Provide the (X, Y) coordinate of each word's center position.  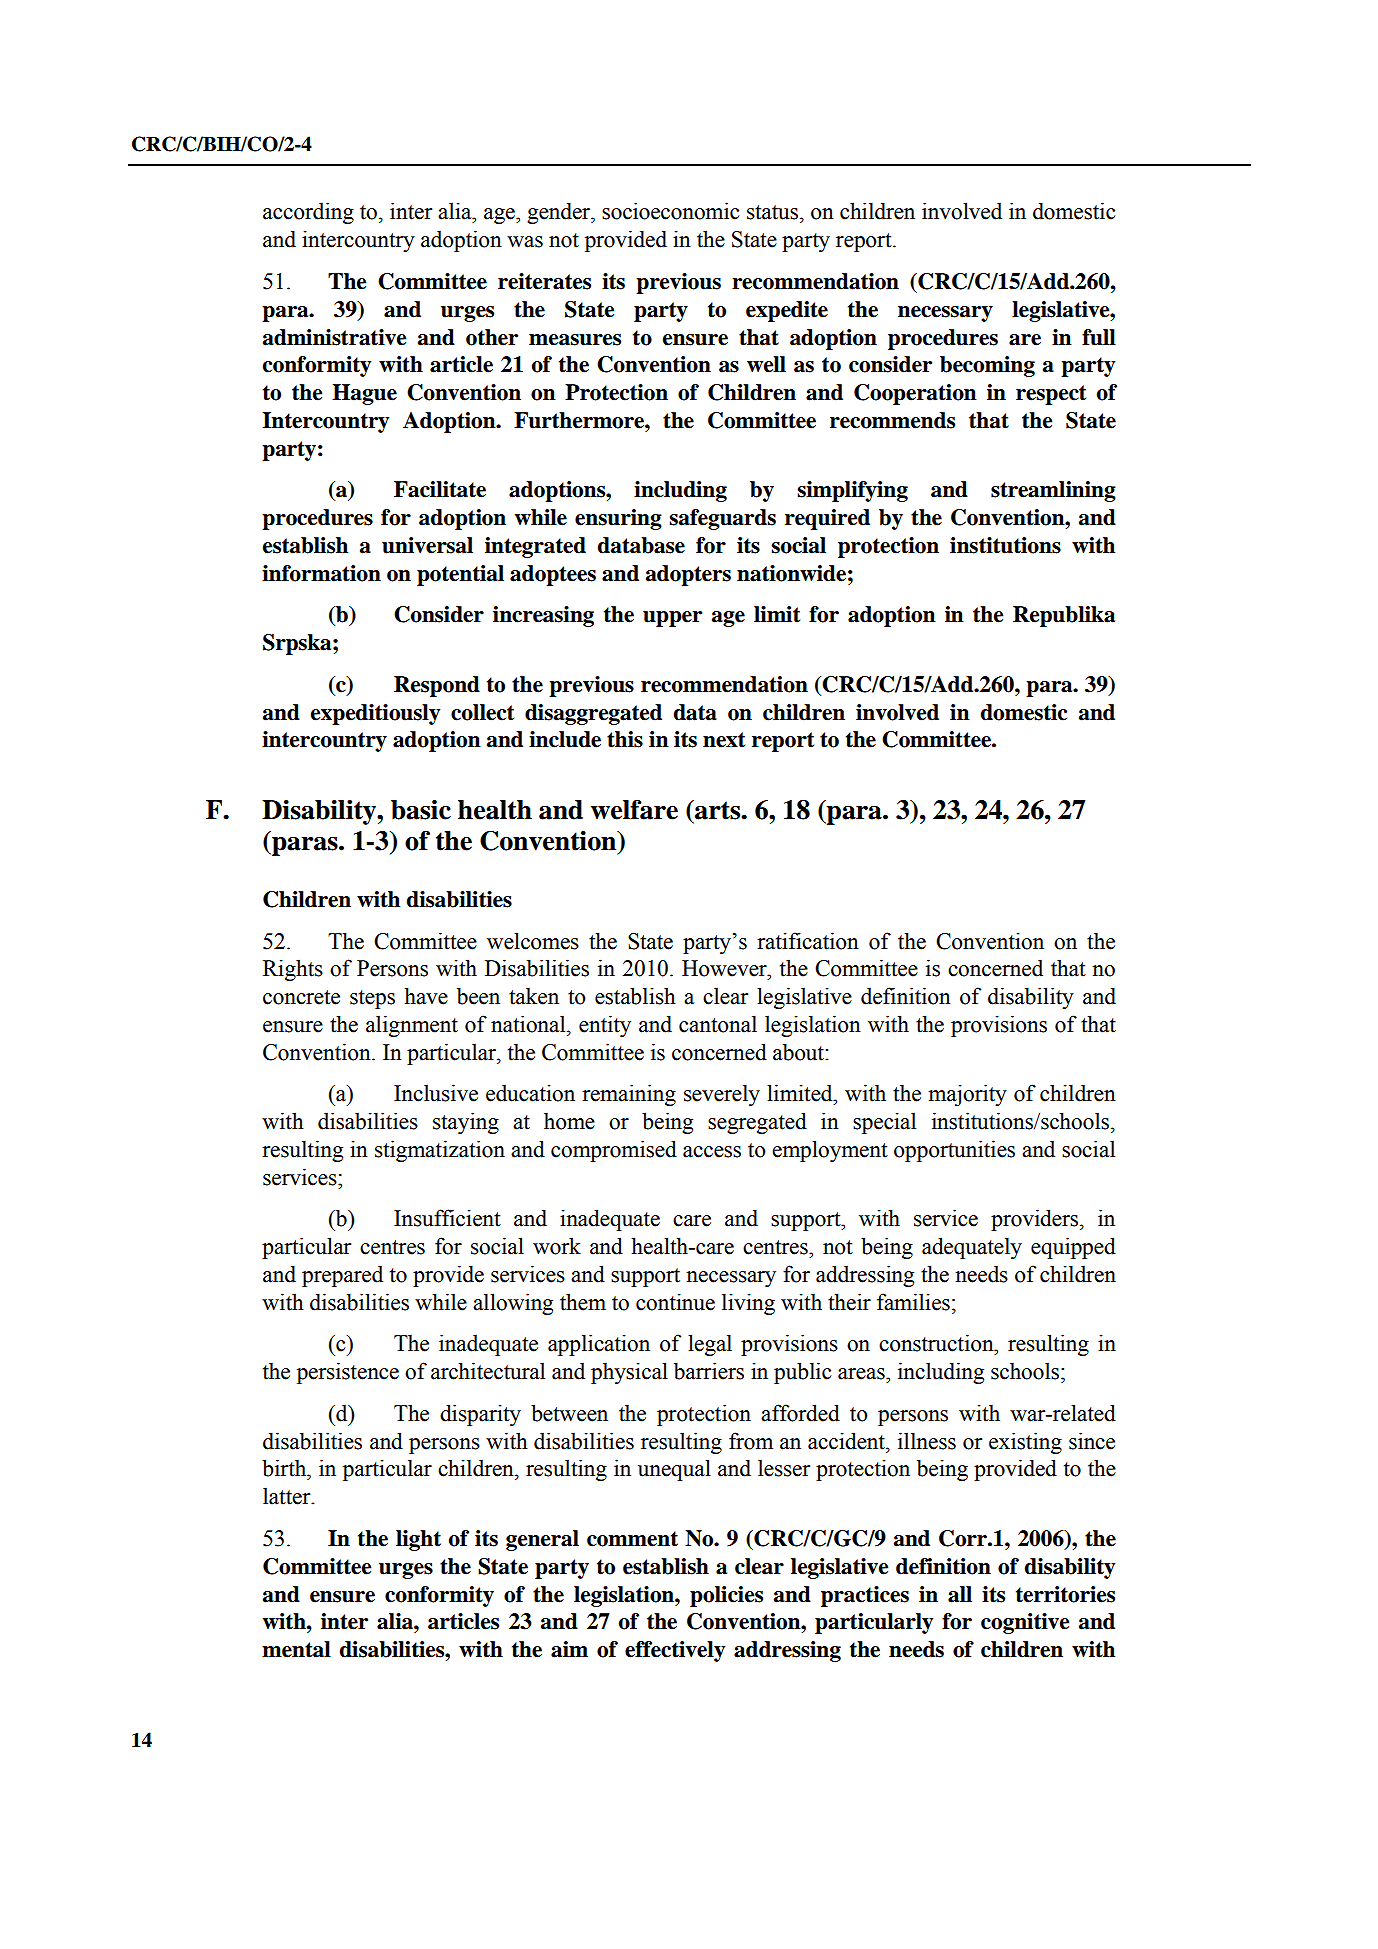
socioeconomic (670, 211)
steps (372, 999)
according (308, 213)
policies (726, 1596)
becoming (987, 366)
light (418, 1540)
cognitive (1025, 1623)
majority (967, 1095)
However (725, 968)
